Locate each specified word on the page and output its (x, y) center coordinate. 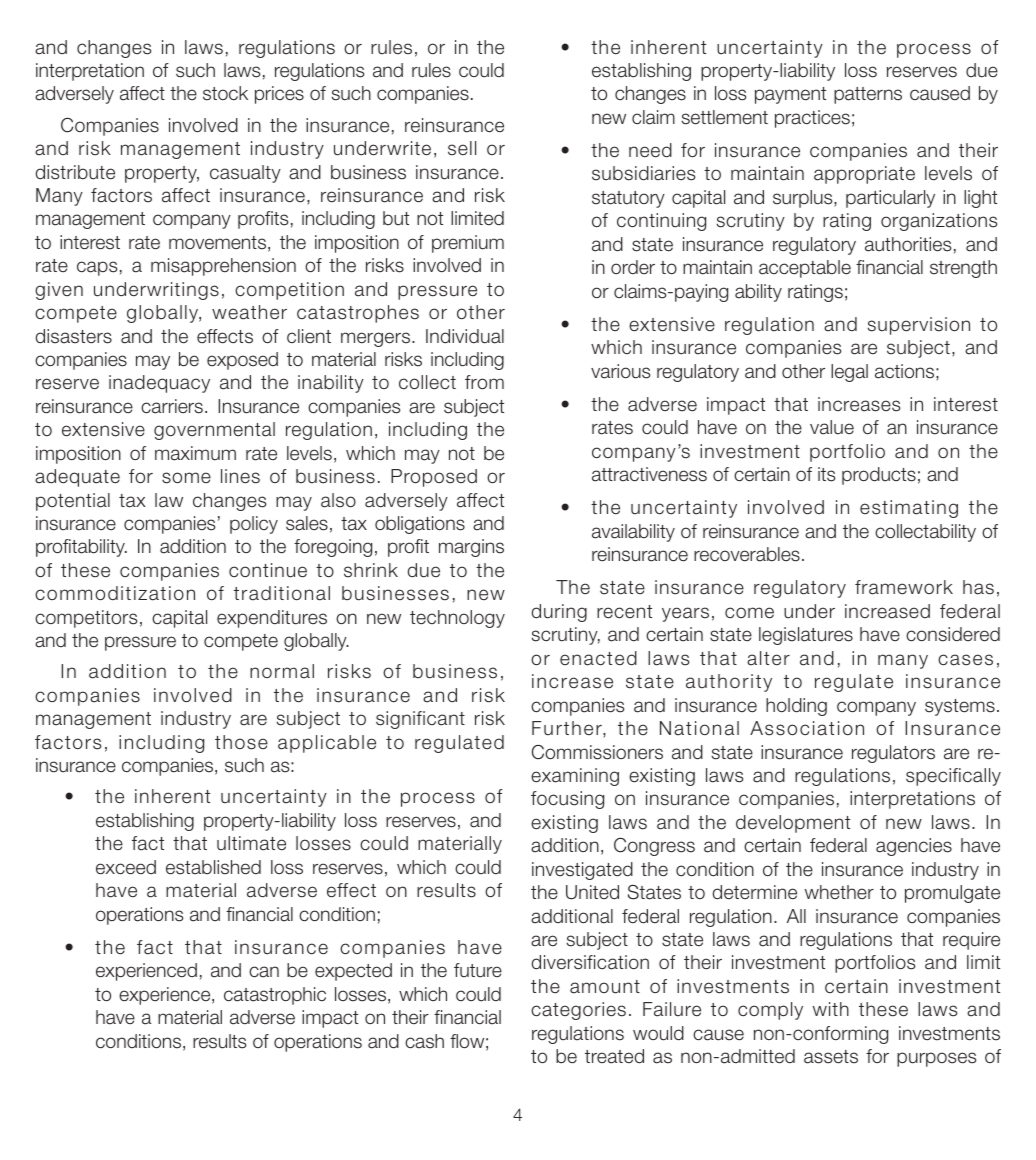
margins (471, 548)
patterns (868, 95)
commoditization (115, 593)
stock (225, 93)
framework (904, 587)
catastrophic (275, 996)
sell (462, 148)
